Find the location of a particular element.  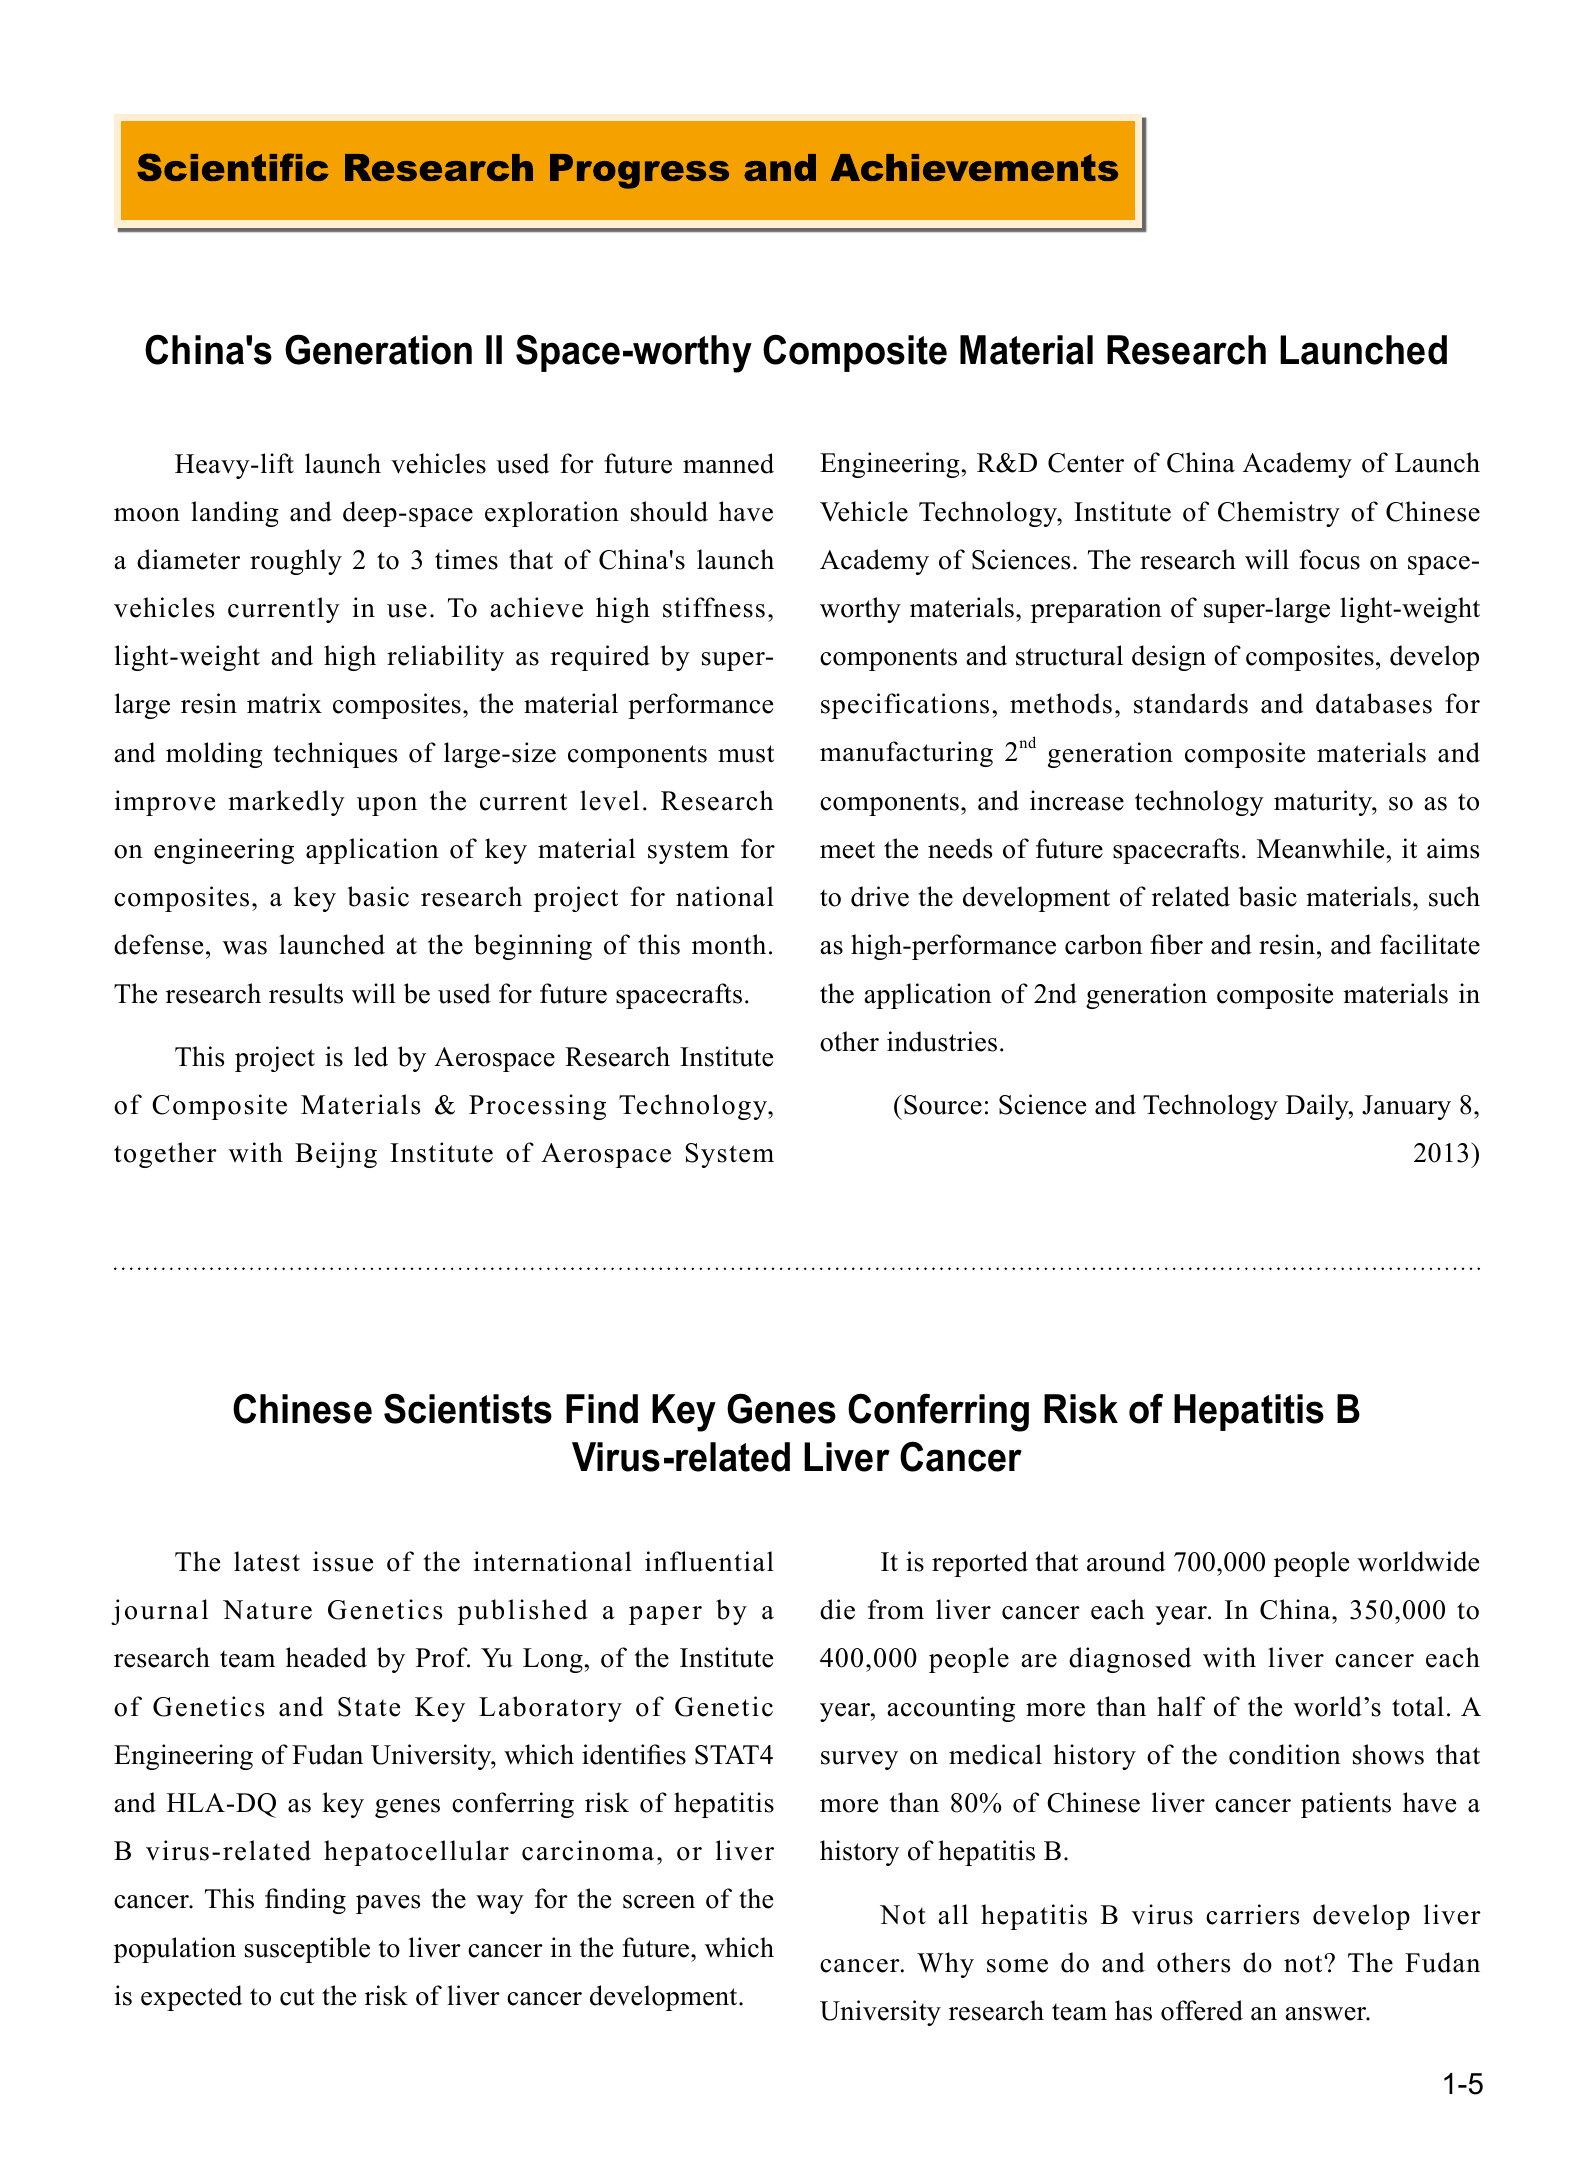

influential is located at coordinates (709, 1561).
